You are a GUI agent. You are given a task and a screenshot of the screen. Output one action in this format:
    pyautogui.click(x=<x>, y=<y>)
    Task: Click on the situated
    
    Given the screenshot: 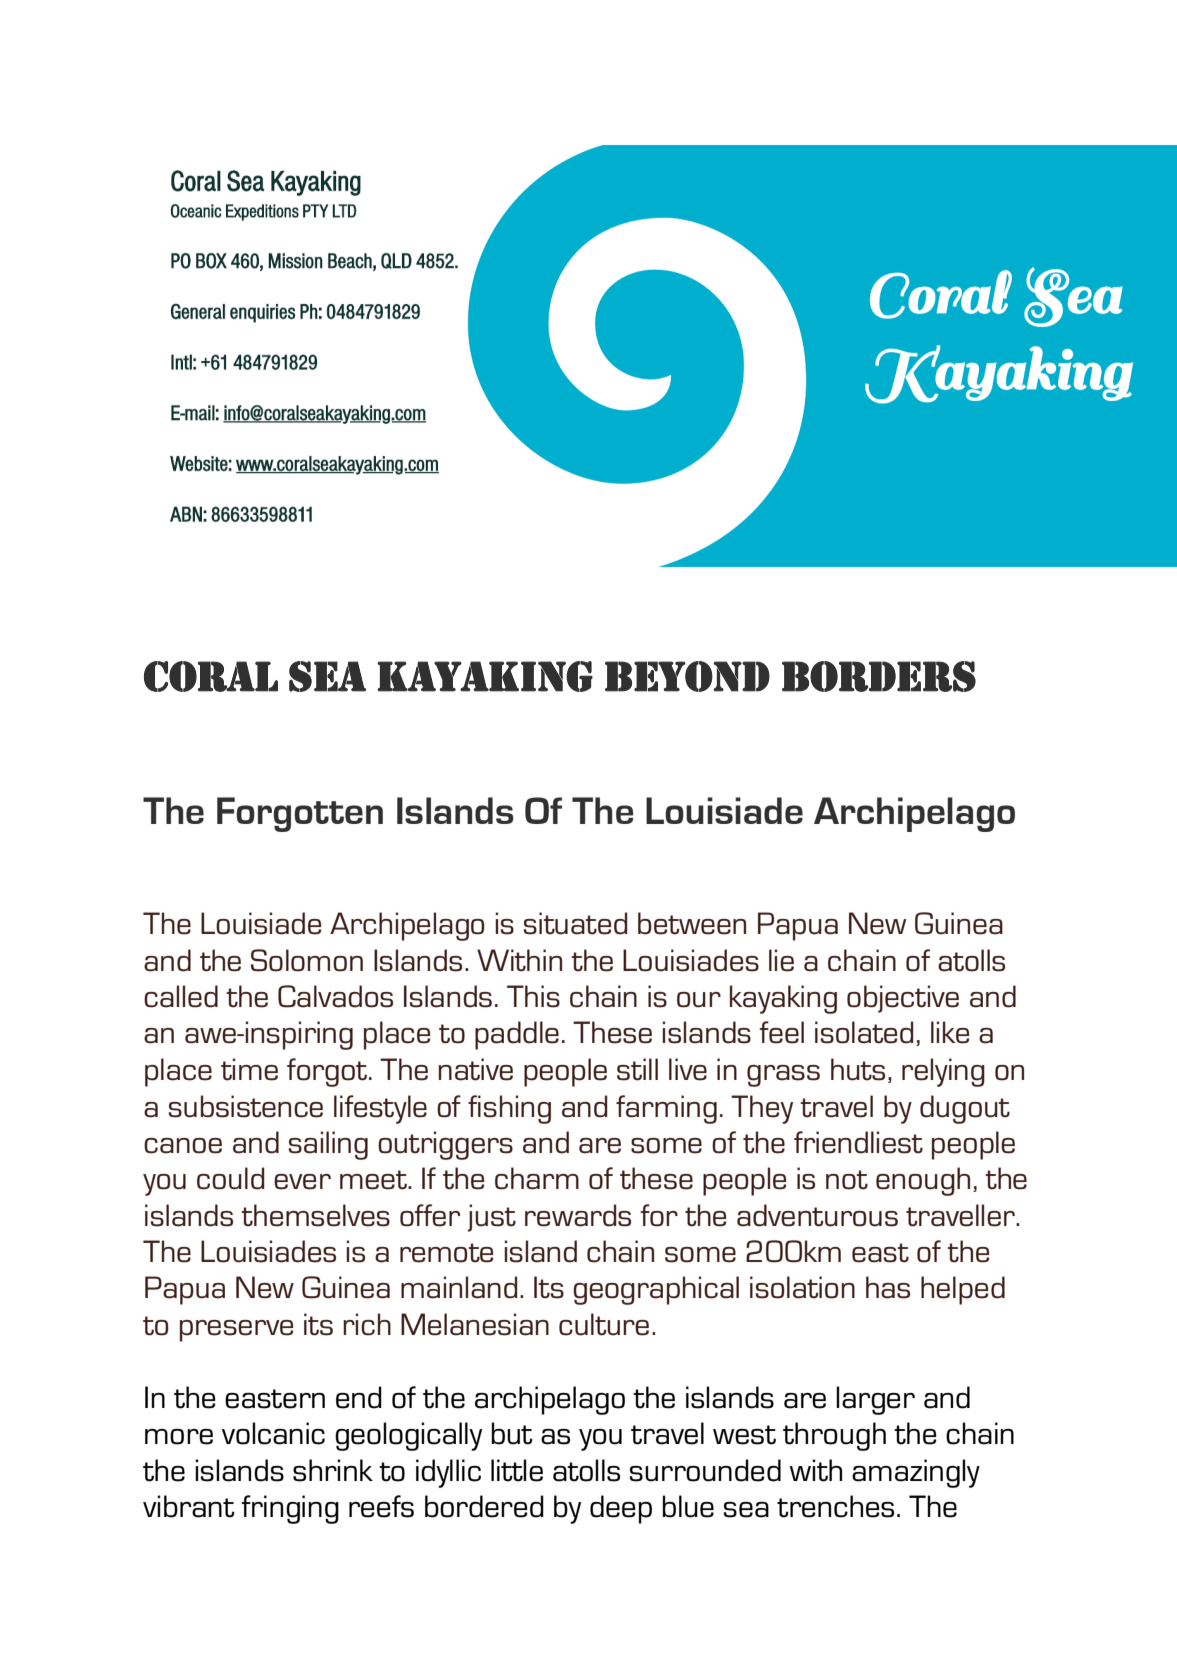 What is the action you would take?
    pyautogui.click(x=575, y=923)
